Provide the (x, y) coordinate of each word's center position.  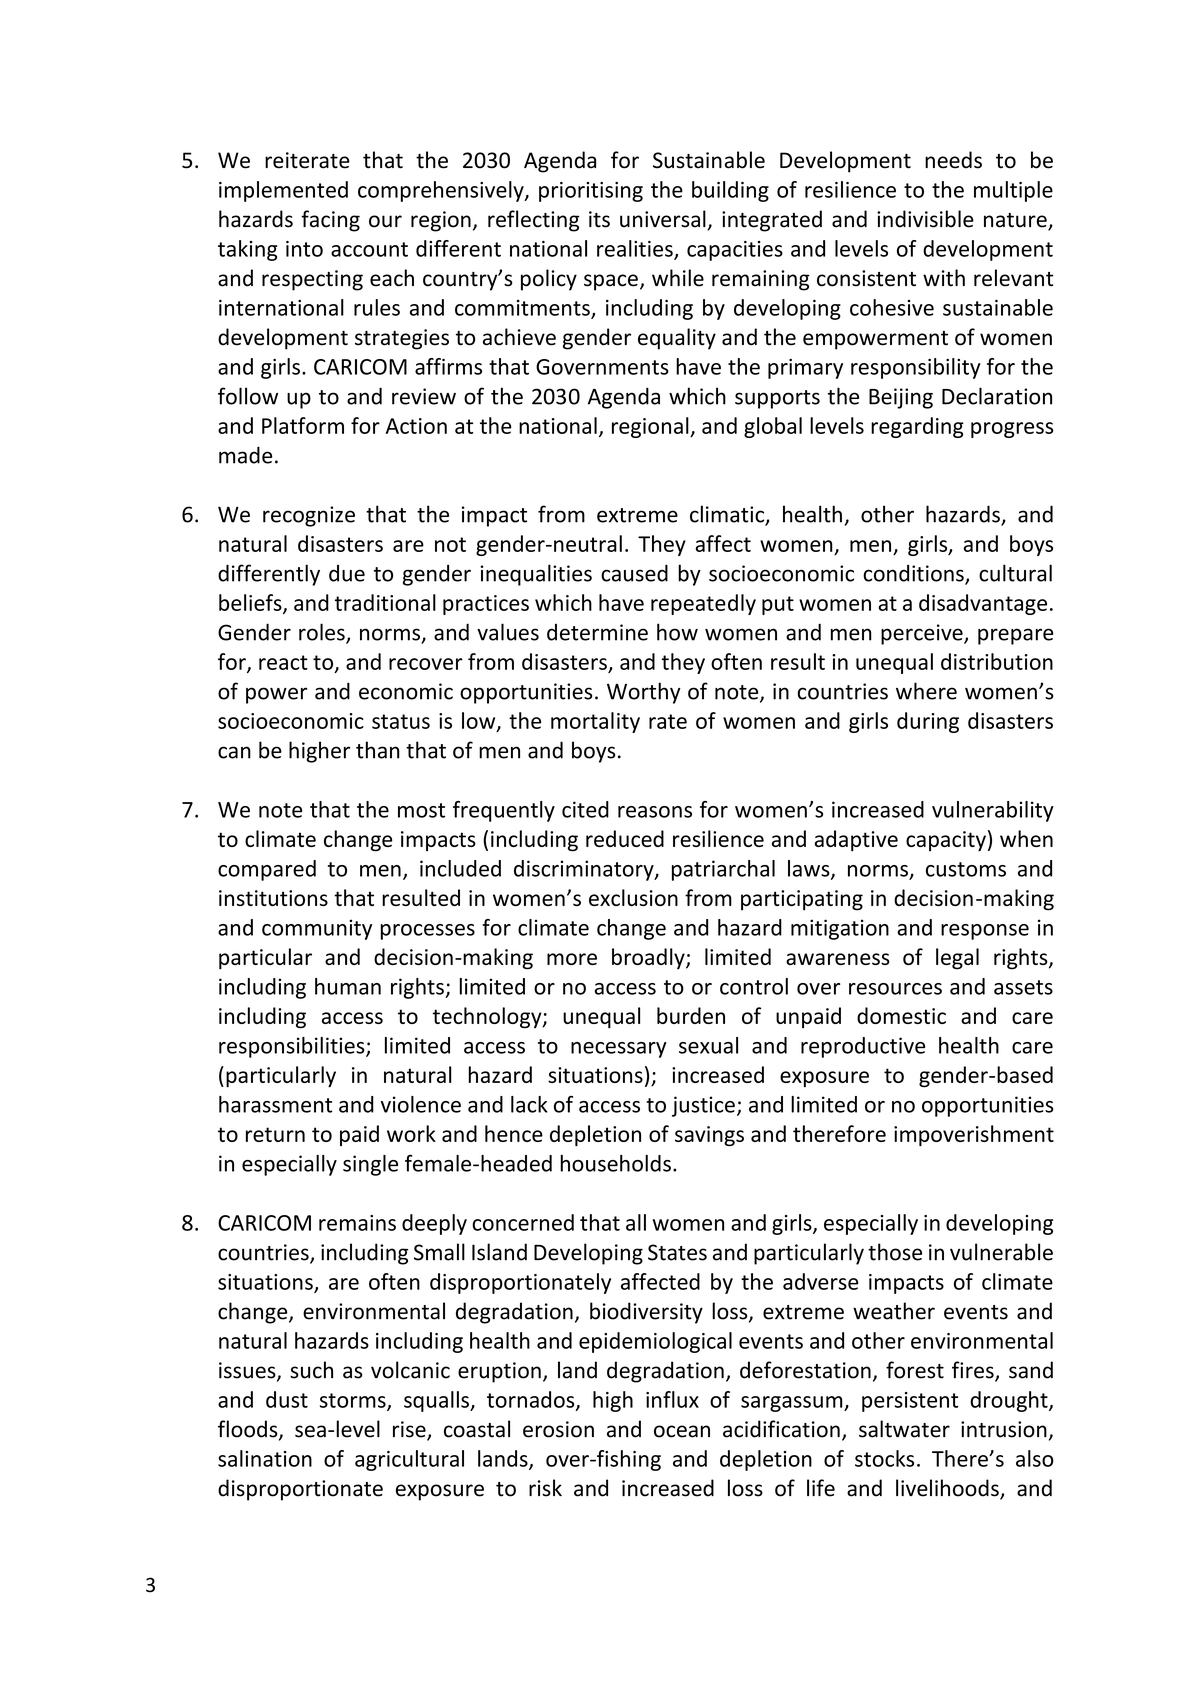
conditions (914, 574)
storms (354, 1401)
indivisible (925, 219)
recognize (309, 516)
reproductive (863, 1047)
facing (330, 221)
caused (634, 573)
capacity (946, 841)
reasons (655, 812)
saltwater (904, 1429)
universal (663, 219)
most (421, 810)
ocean (682, 1431)
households (615, 1163)
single (370, 1165)
